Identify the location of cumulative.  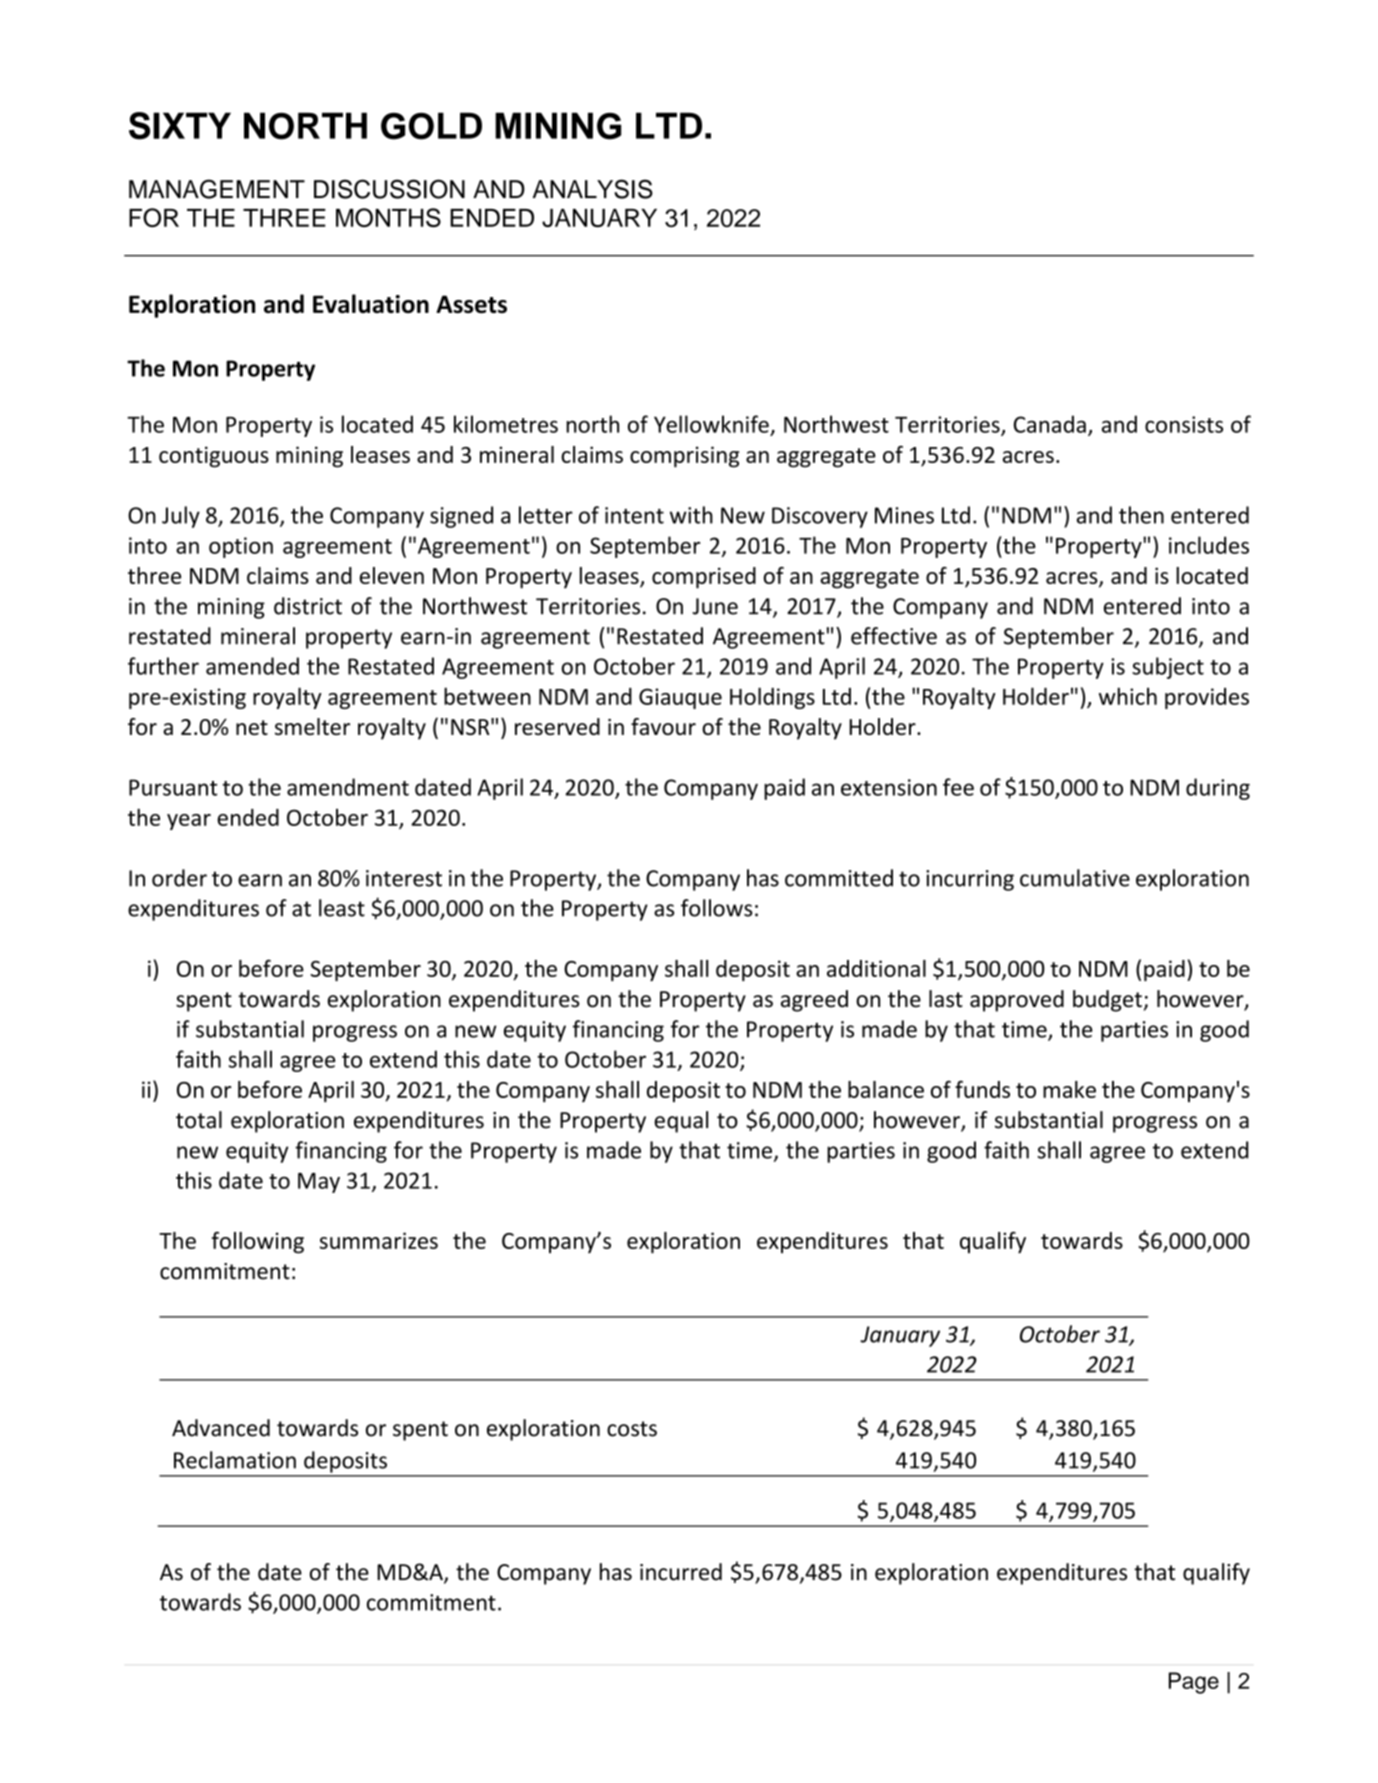
(1075, 878).
